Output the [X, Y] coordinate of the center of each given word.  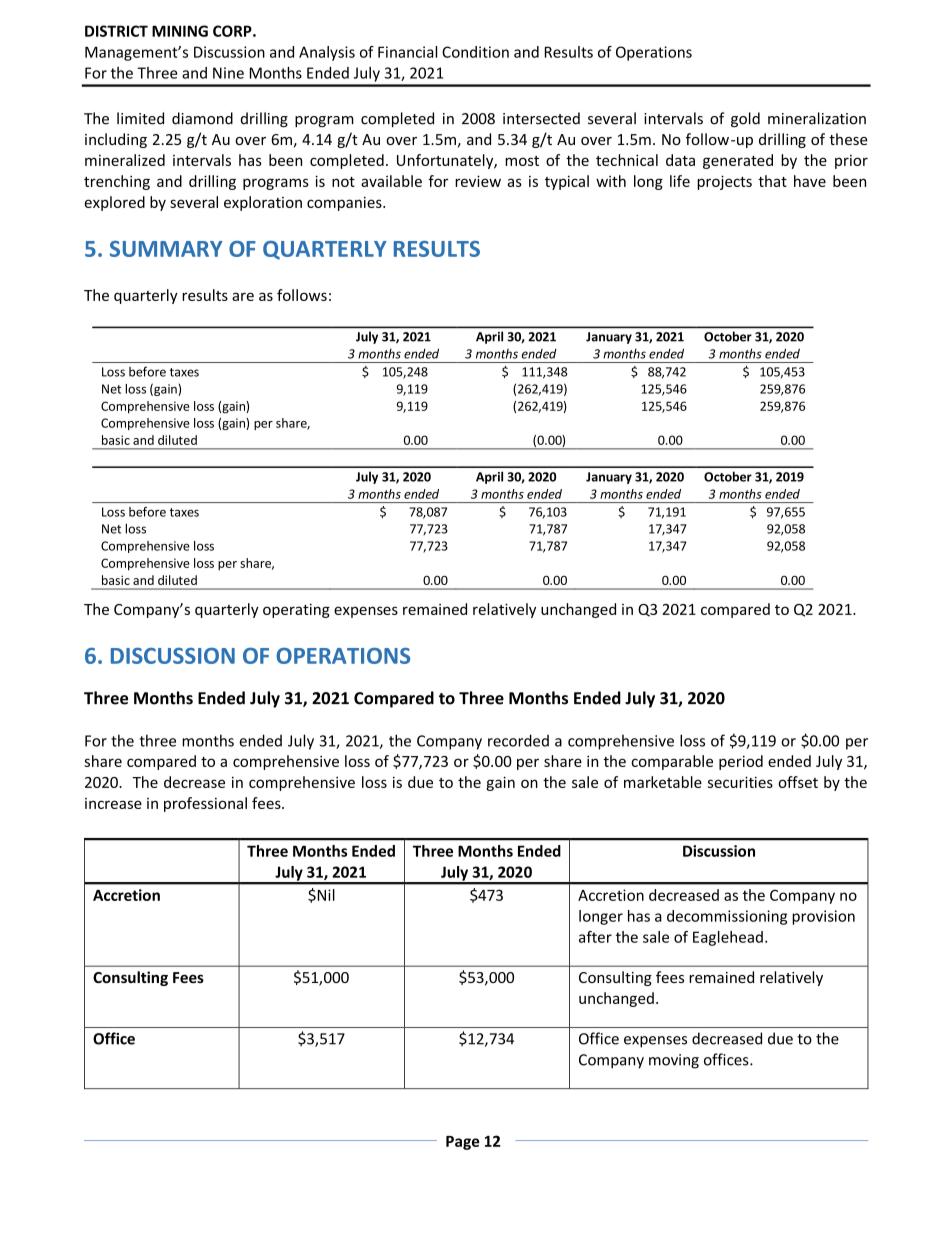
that [772, 181]
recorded [518, 740]
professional [205, 804]
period [741, 762]
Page [463, 1143]
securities [740, 782]
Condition [475, 52]
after [595, 937]
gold [745, 119]
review [478, 181]
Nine [228, 73]
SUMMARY [166, 249]
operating [296, 610]
